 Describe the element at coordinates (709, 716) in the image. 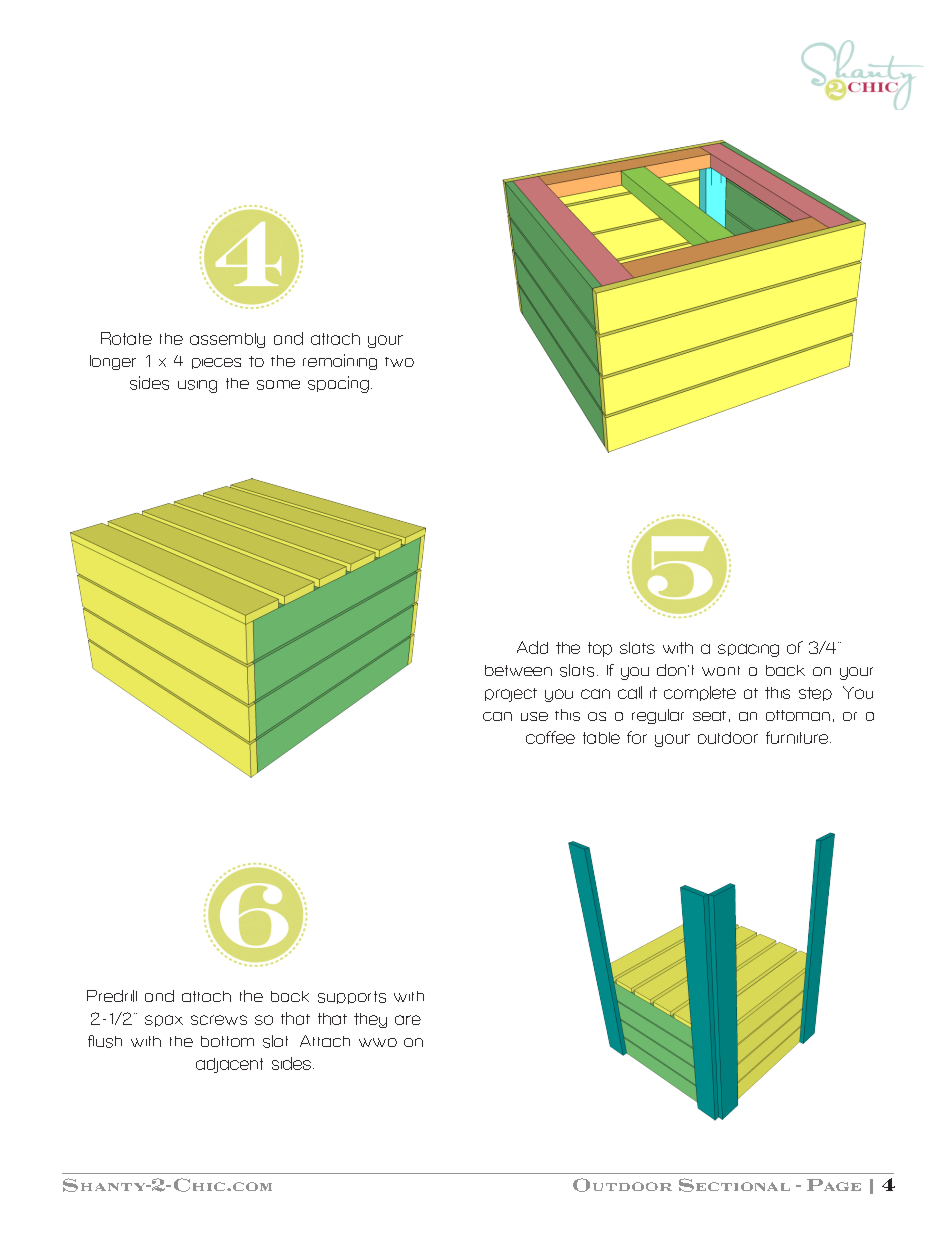

I see `seat` at that location.
